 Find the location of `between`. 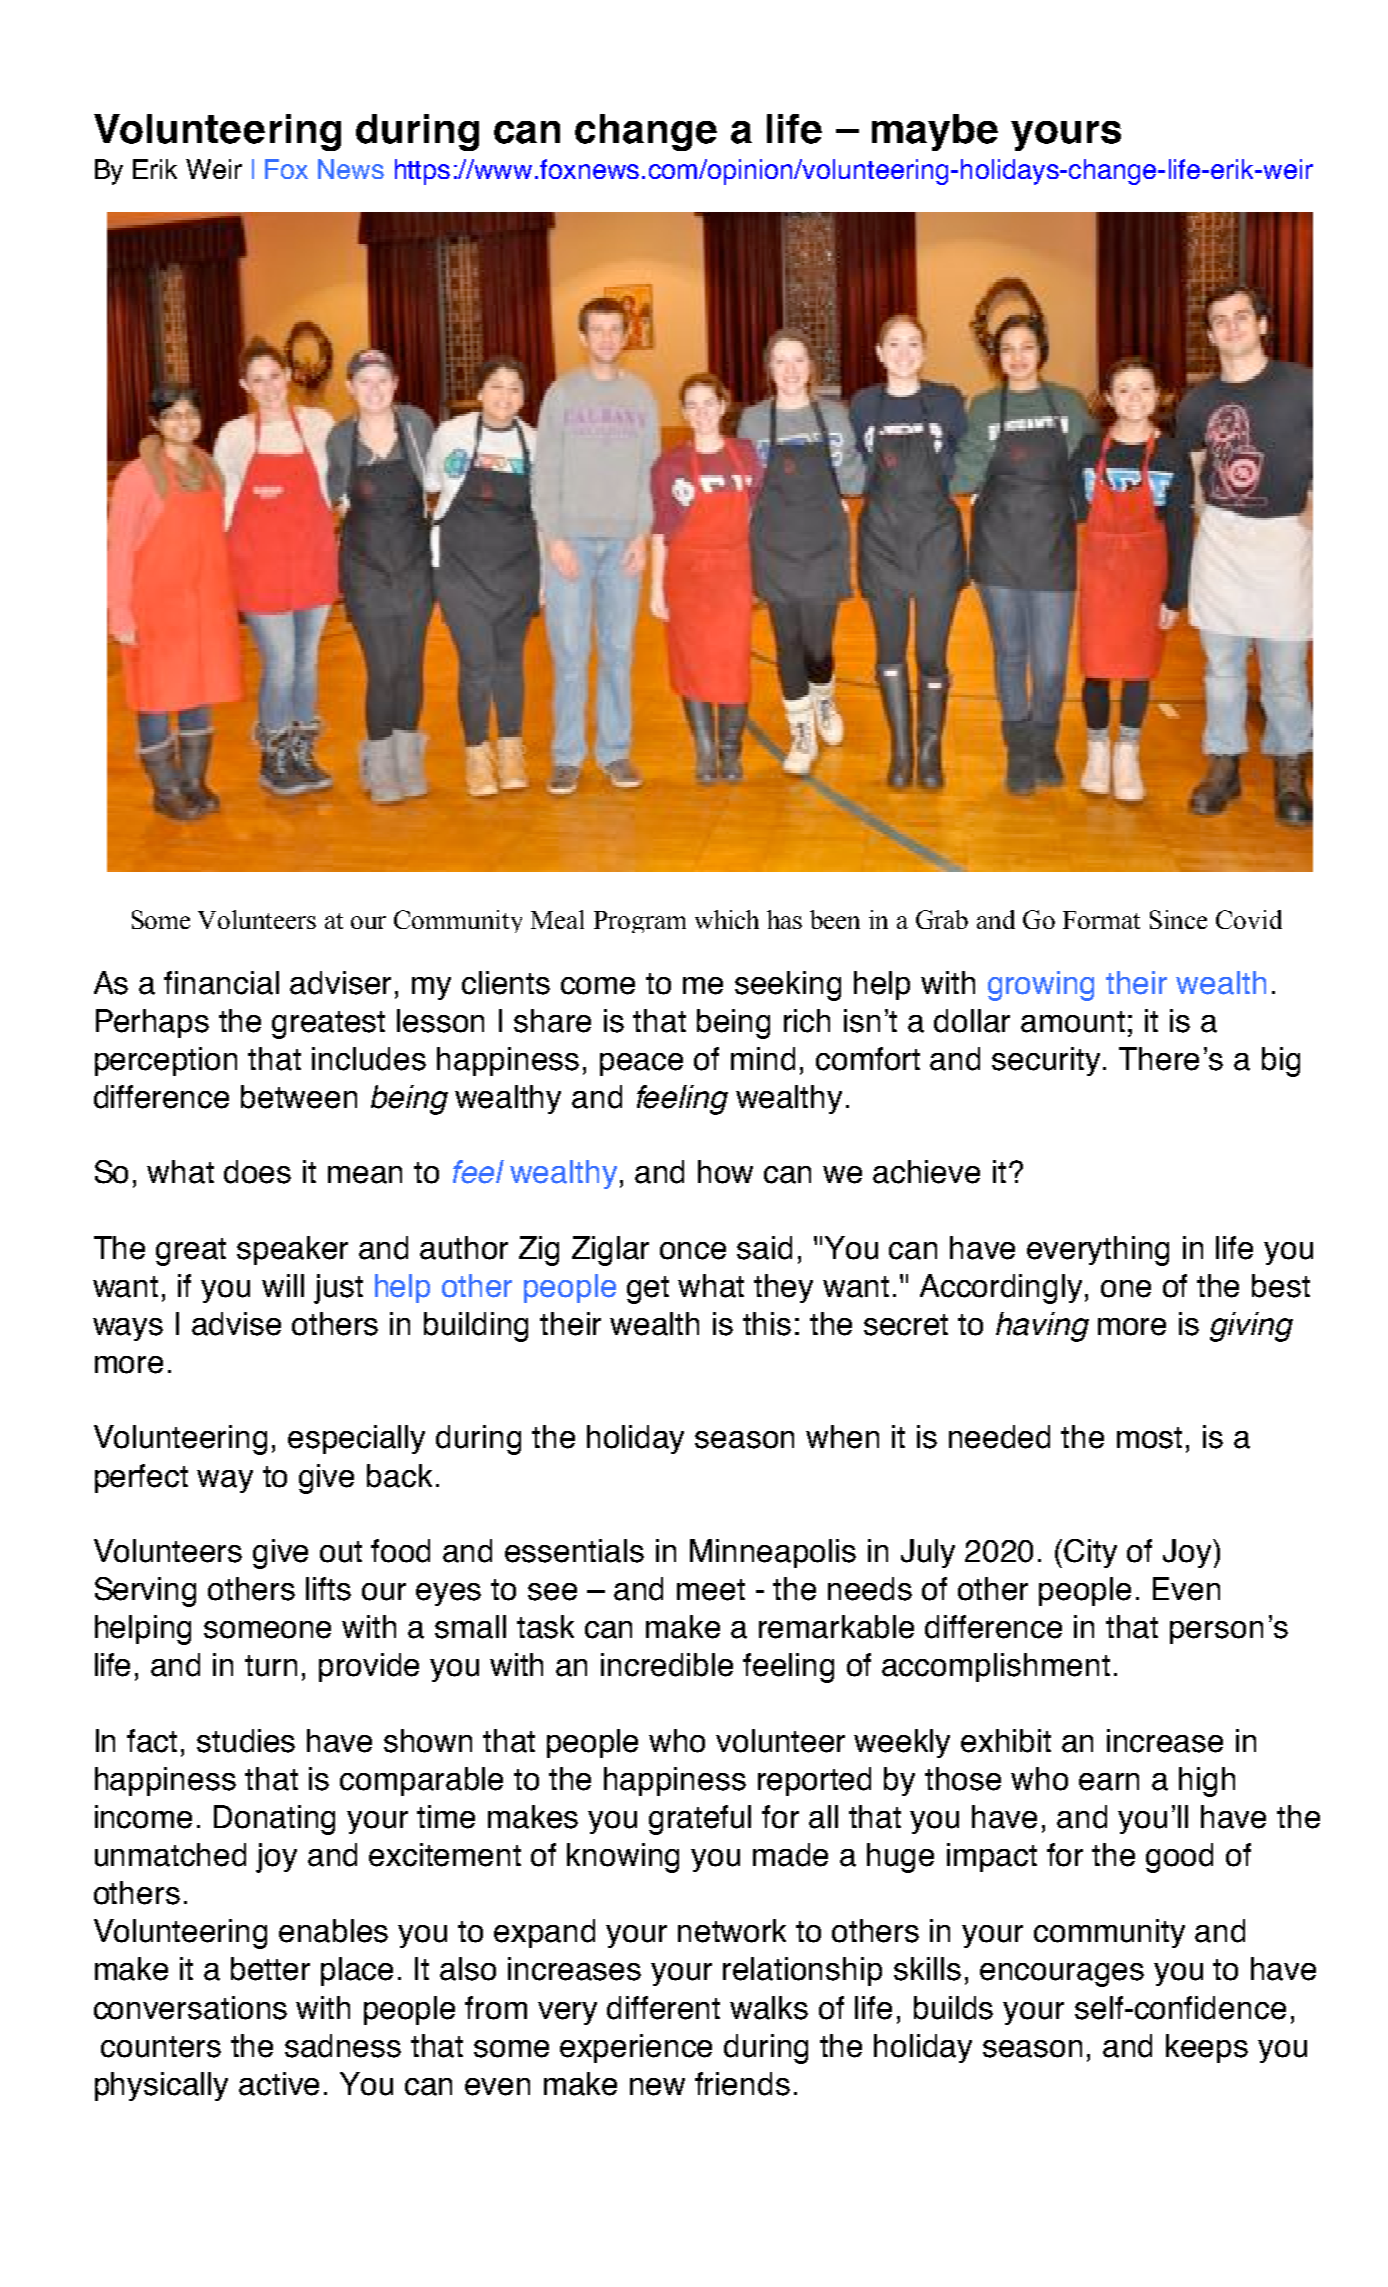

between is located at coordinates (299, 1097).
